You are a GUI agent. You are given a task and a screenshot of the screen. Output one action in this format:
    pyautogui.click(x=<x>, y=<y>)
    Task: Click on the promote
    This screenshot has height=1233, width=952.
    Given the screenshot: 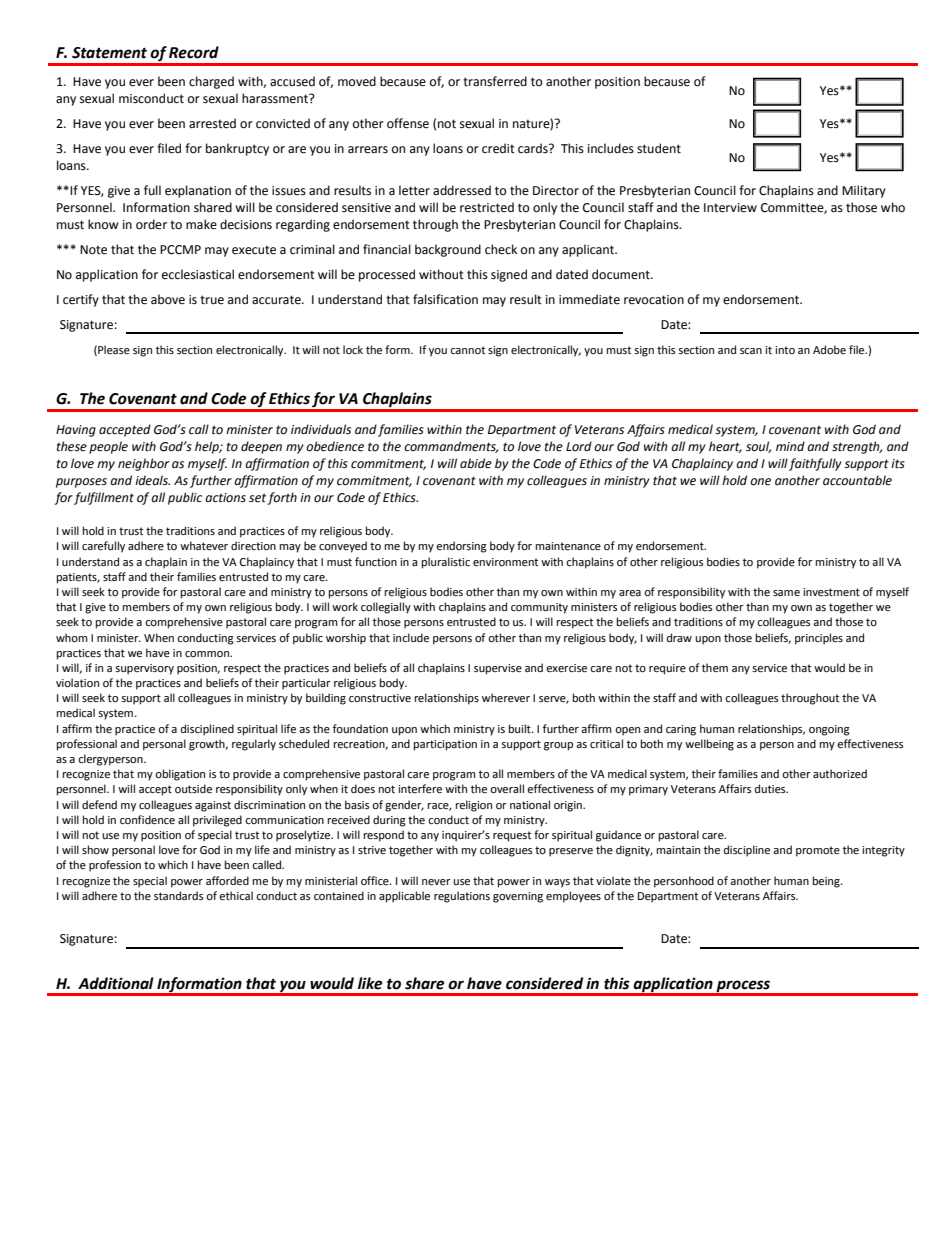 What is the action you would take?
    pyautogui.click(x=818, y=851)
